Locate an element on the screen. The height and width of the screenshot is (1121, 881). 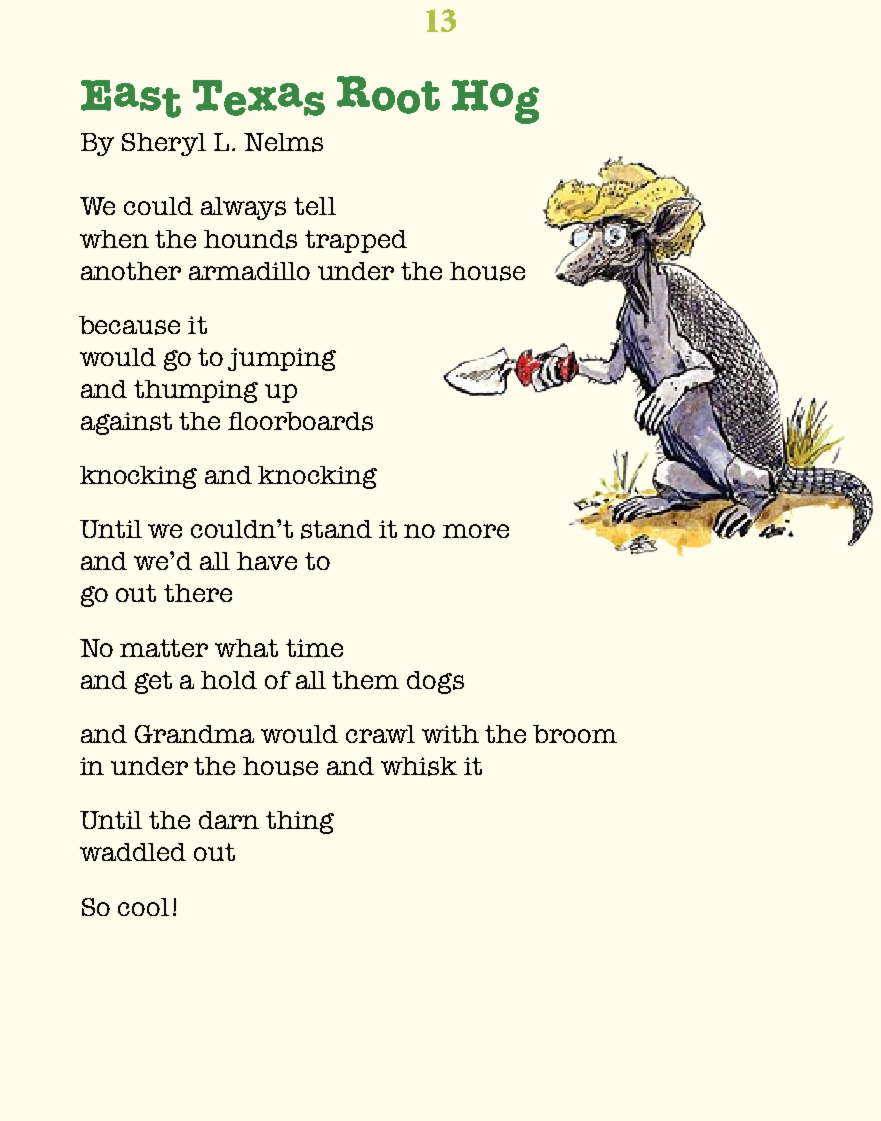
more is located at coordinates (476, 531).
